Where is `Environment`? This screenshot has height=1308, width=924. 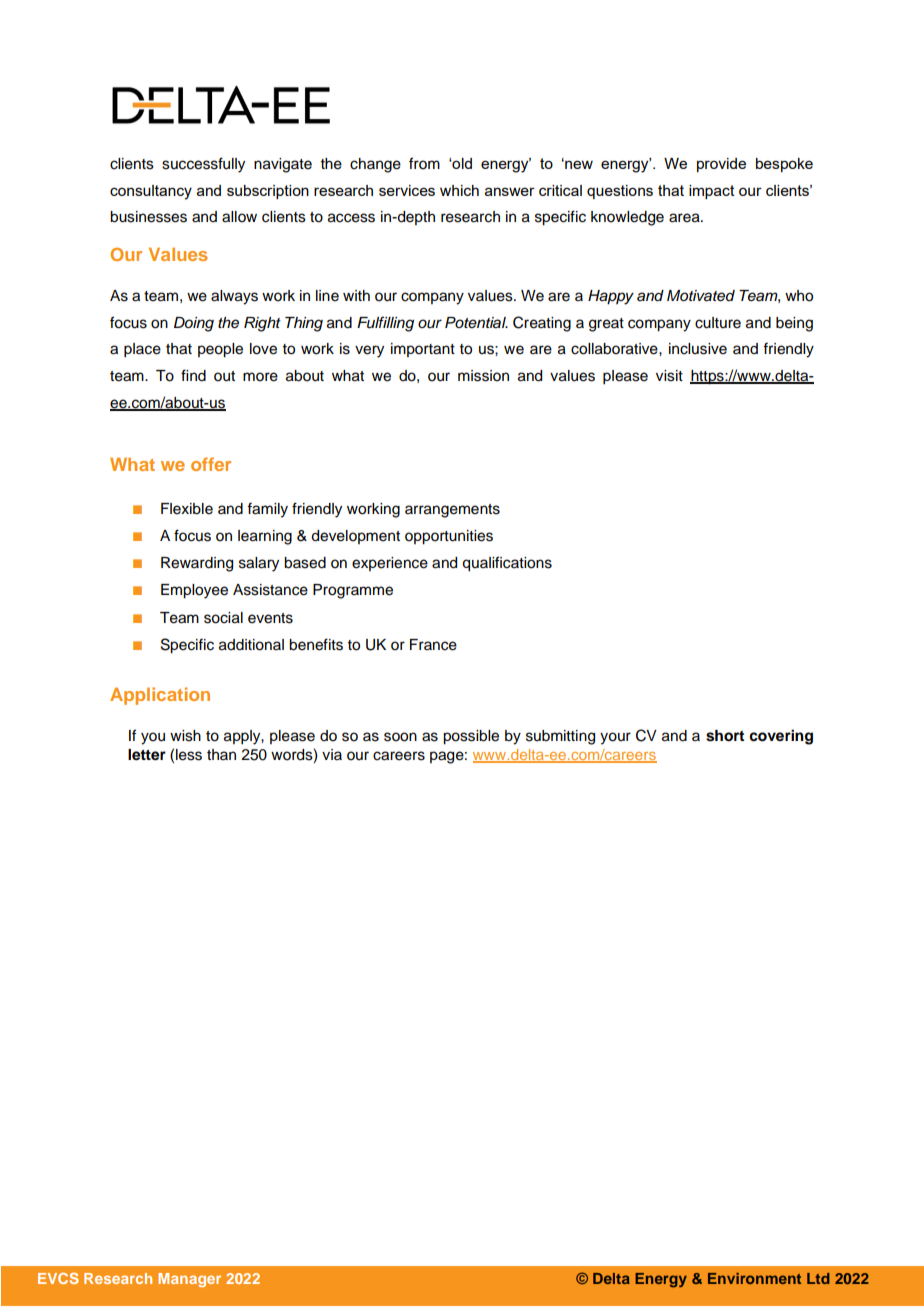 Environment is located at coordinates (754, 1278).
